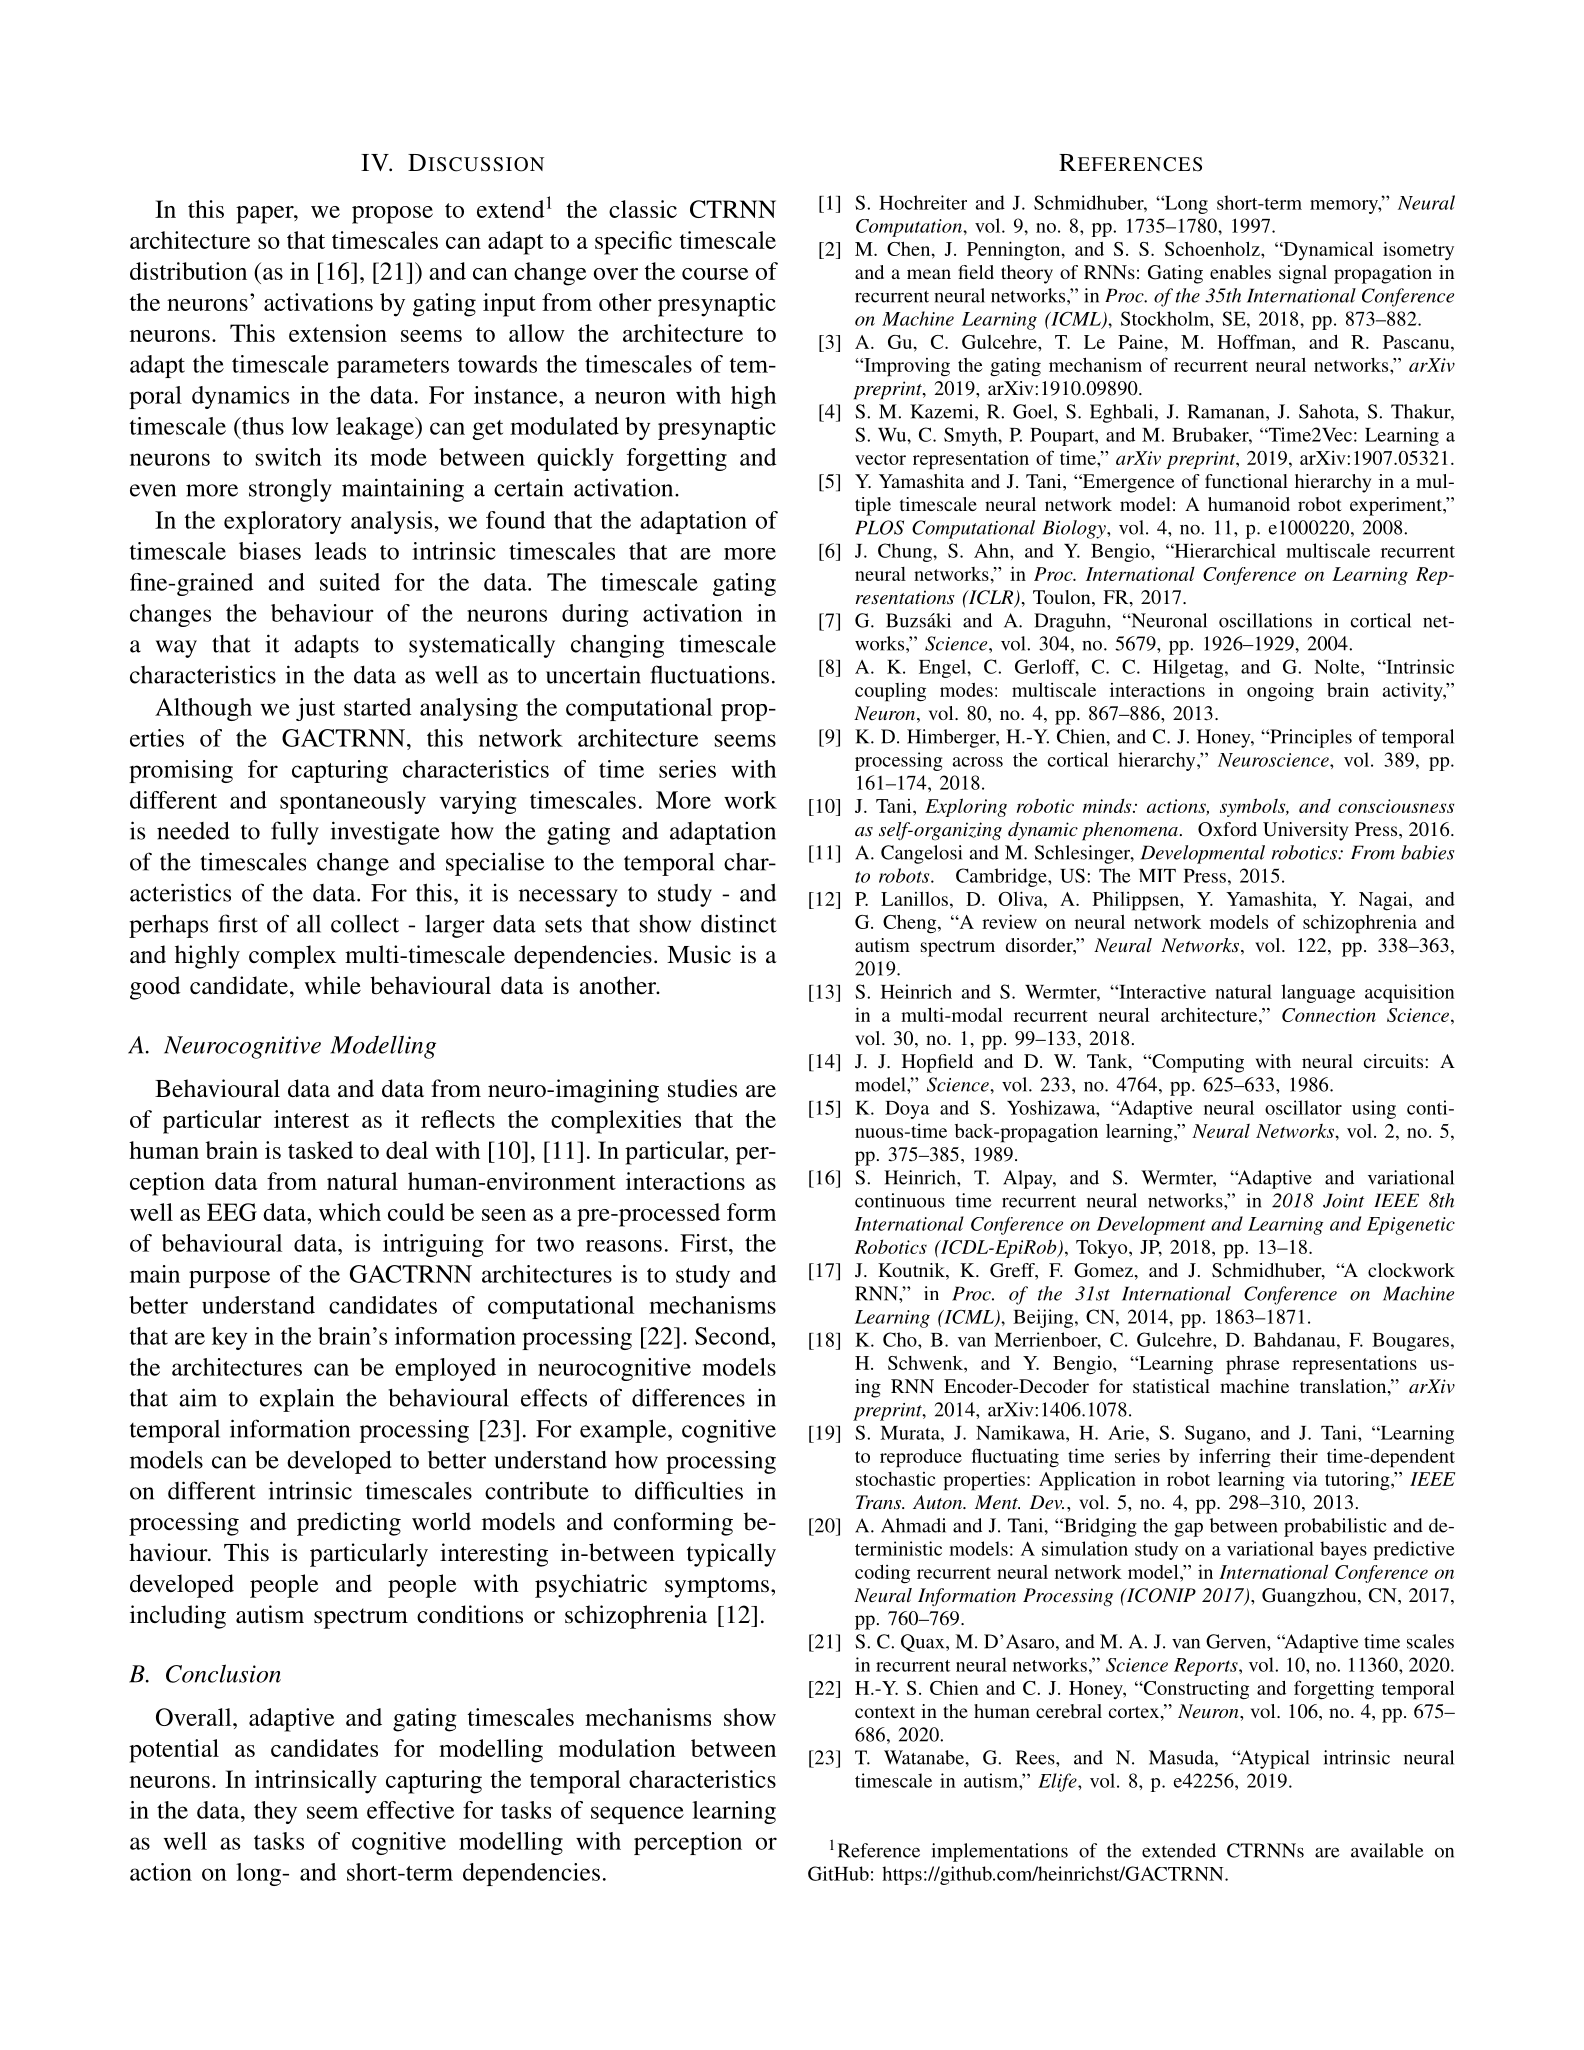 The width and height of the screenshot is (1584, 2050). Describe the element at coordinates (715, 274) in the screenshot. I see `course` at that location.
